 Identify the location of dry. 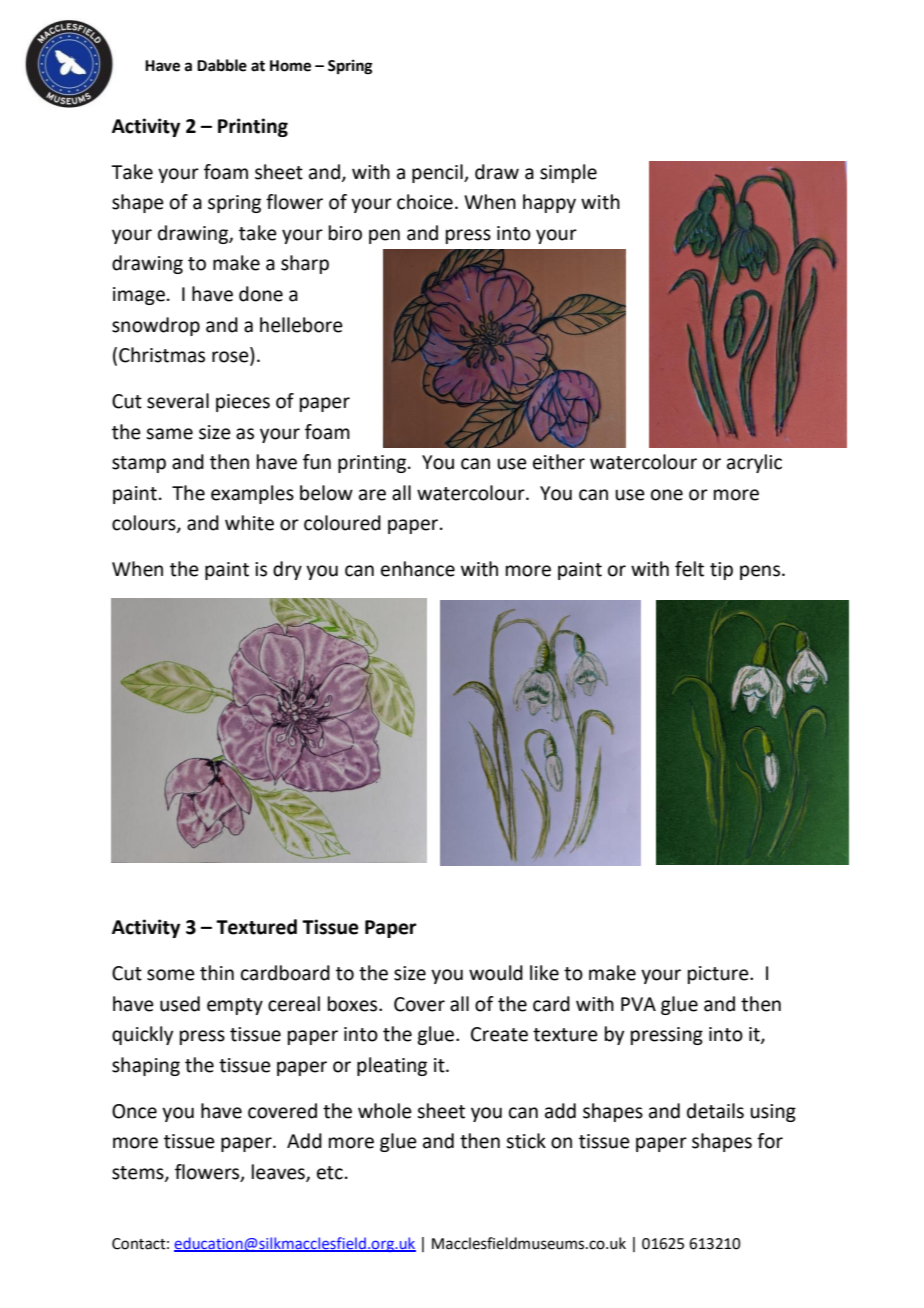
(287, 570).
